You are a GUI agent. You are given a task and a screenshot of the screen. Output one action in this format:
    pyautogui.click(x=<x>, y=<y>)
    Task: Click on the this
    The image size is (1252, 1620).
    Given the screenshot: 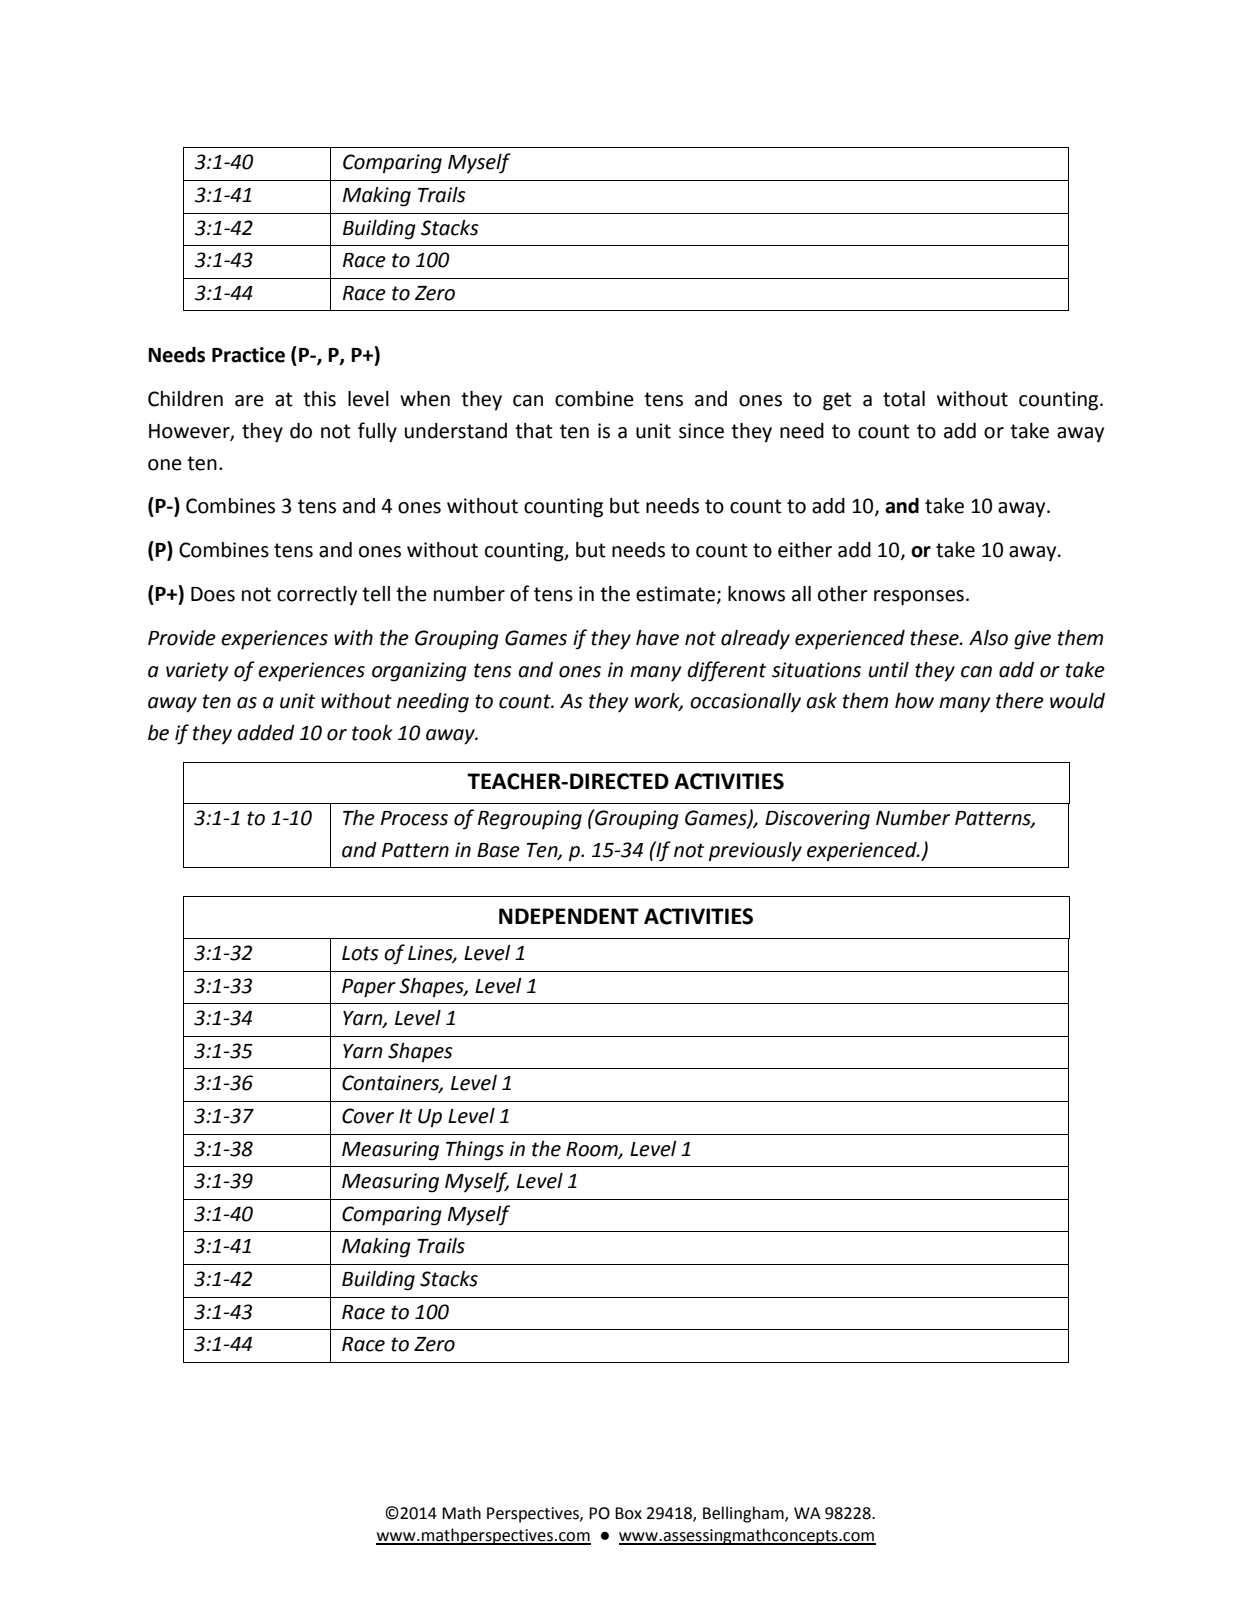 What is the action you would take?
    pyautogui.click(x=319, y=399)
